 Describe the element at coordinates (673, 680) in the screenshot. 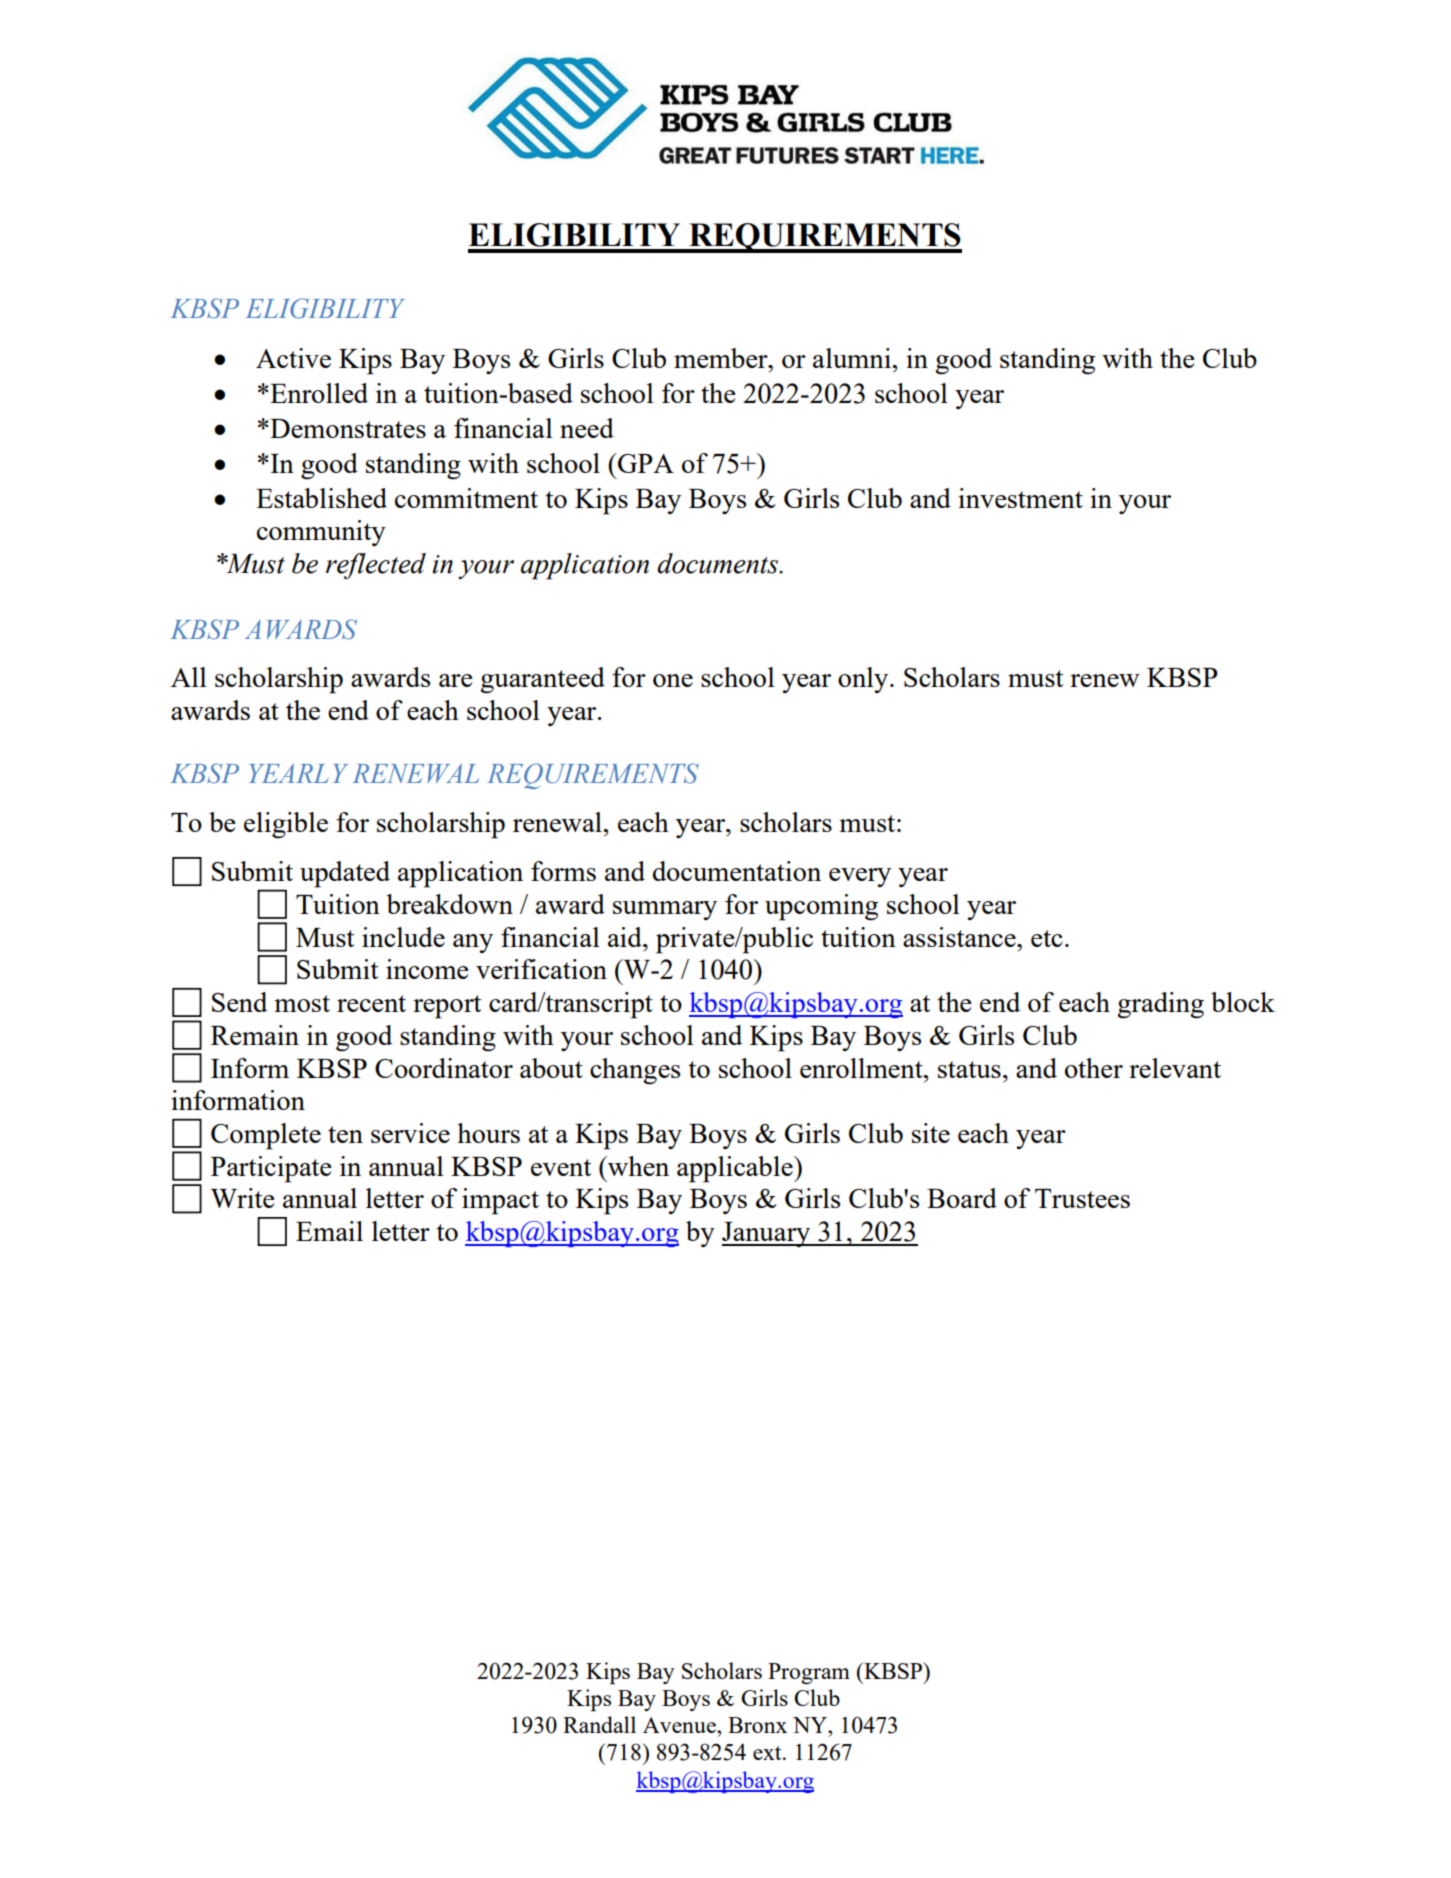

I see `one` at that location.
